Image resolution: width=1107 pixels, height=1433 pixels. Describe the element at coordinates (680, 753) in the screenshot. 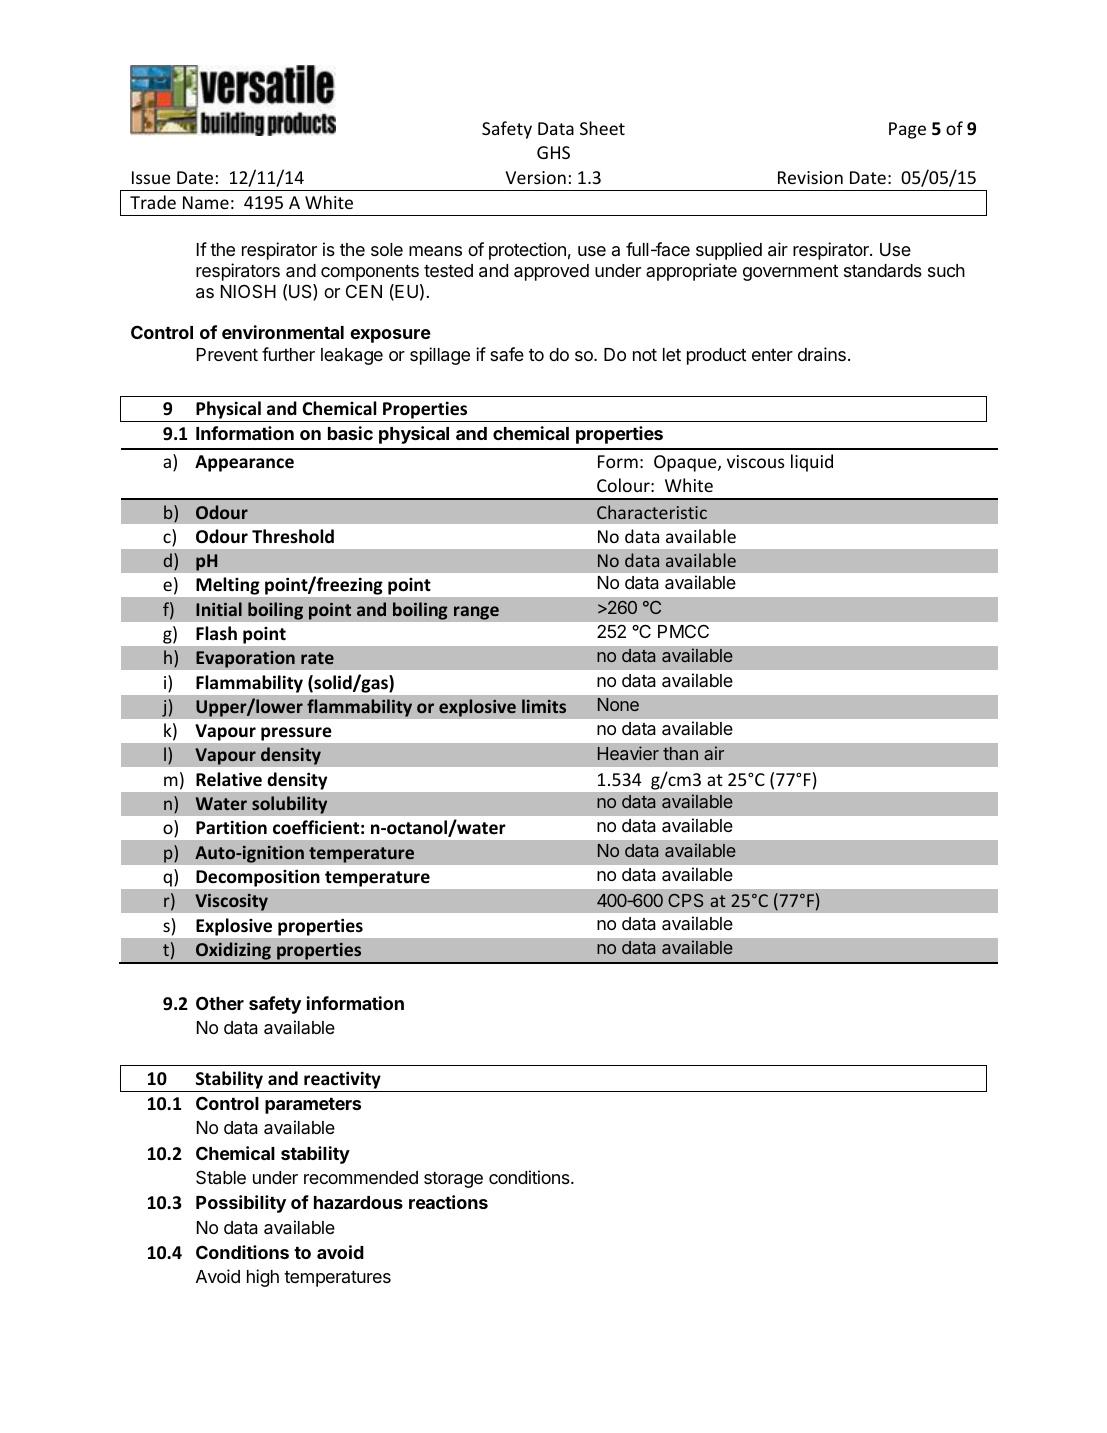

I see `than` at that location.
